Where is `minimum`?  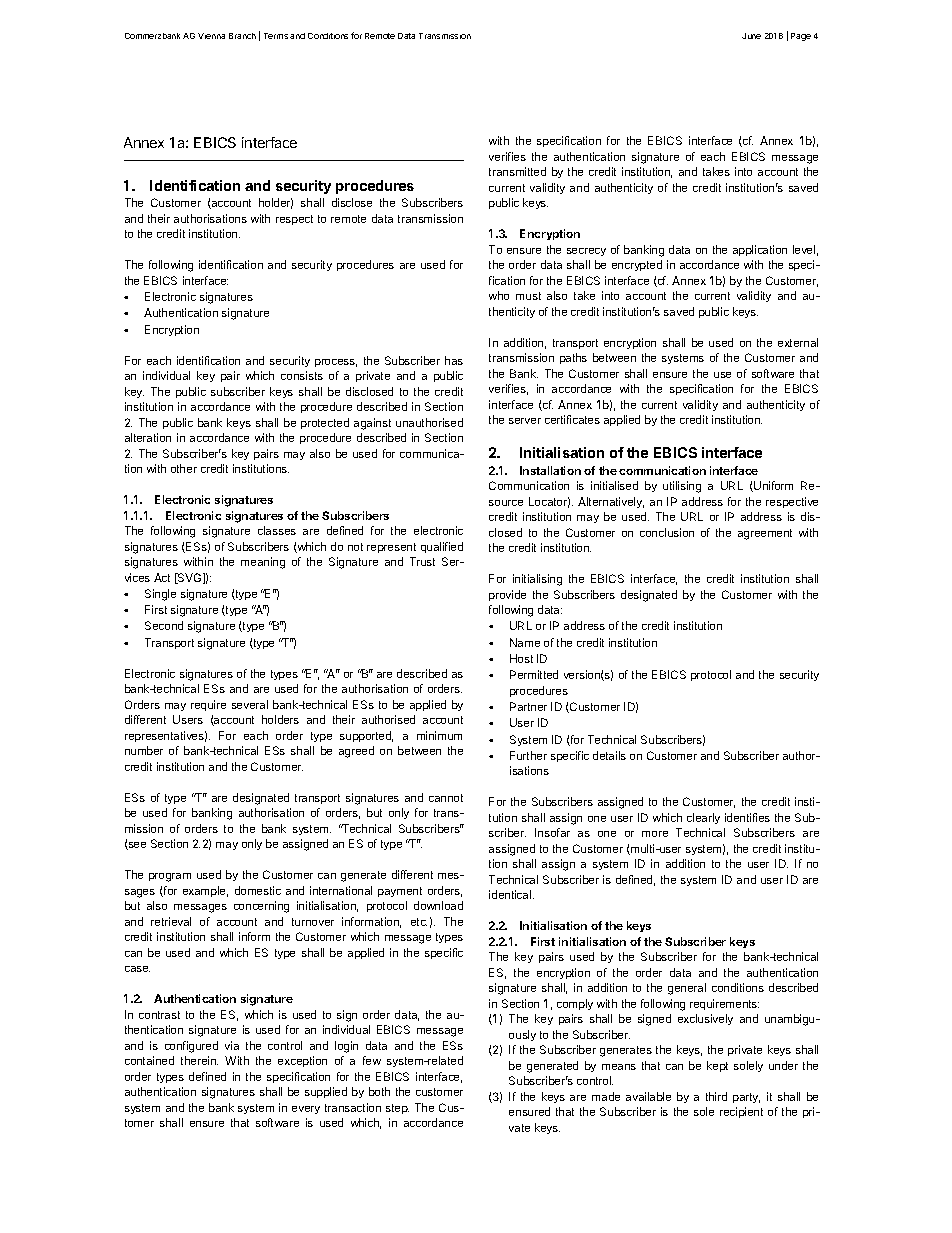
minimum is located at coordinates (439, 735).
